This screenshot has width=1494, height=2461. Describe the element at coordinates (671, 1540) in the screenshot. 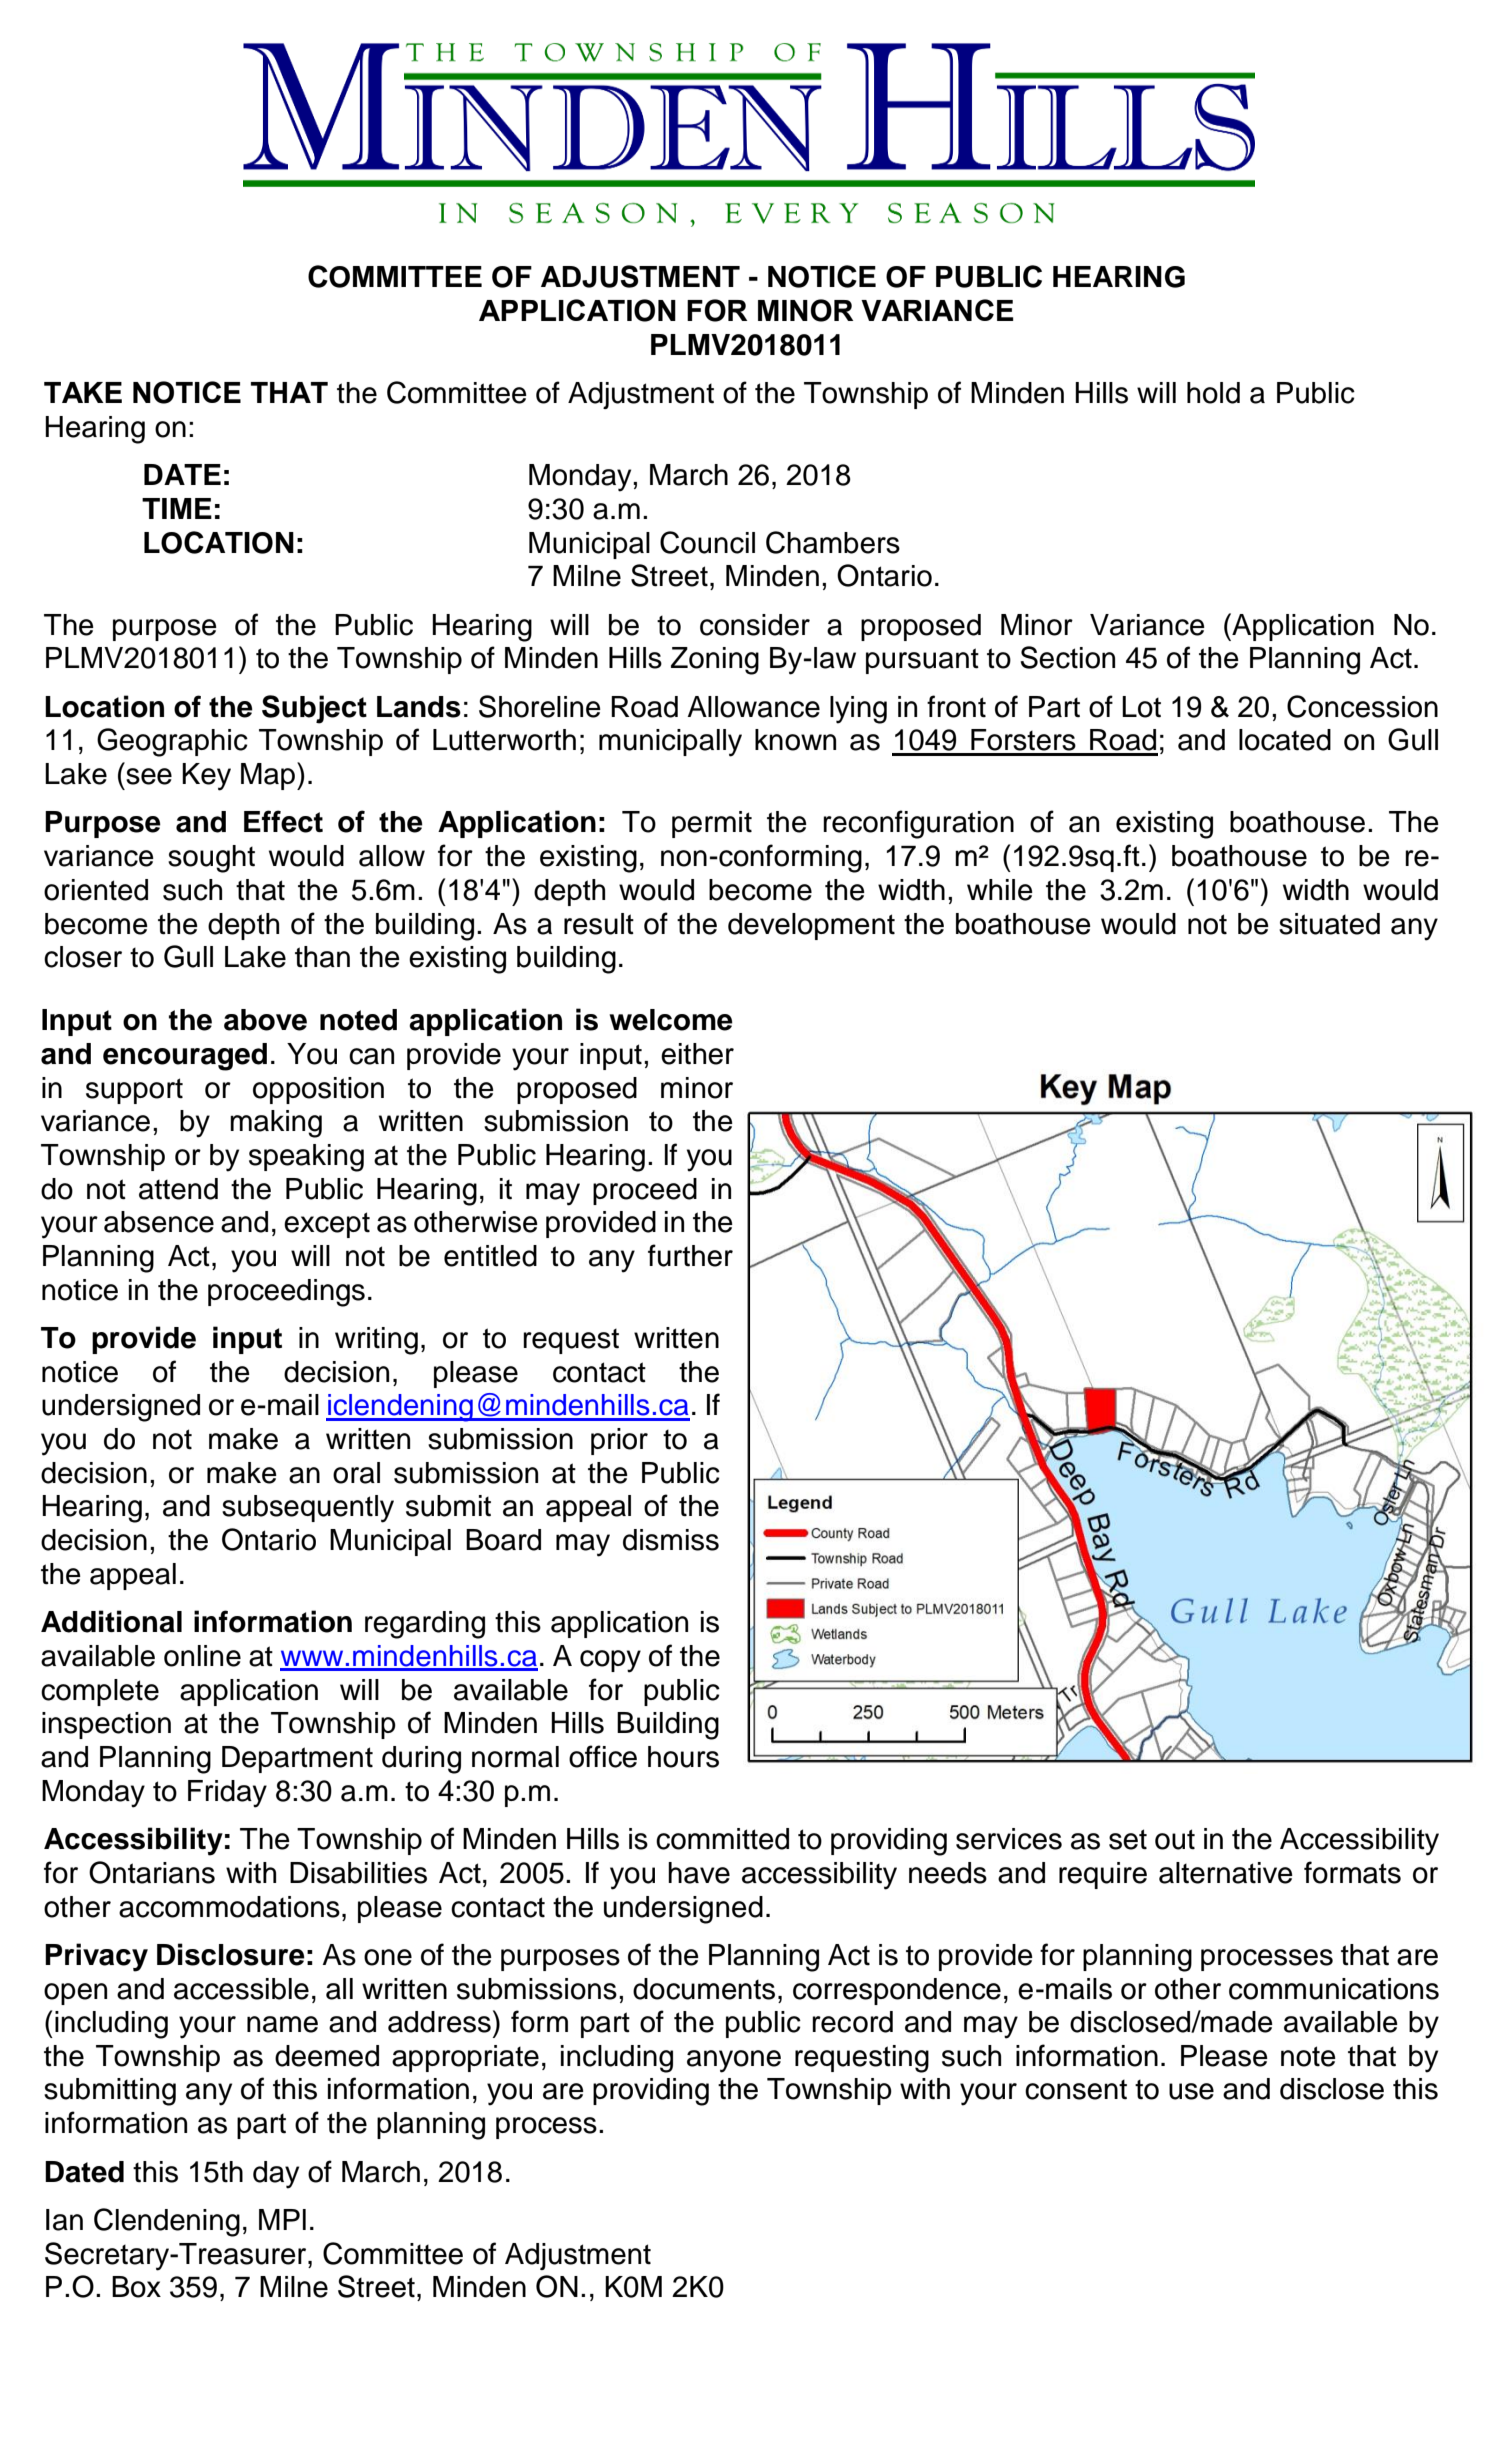

I see `dismiss` at that location.
